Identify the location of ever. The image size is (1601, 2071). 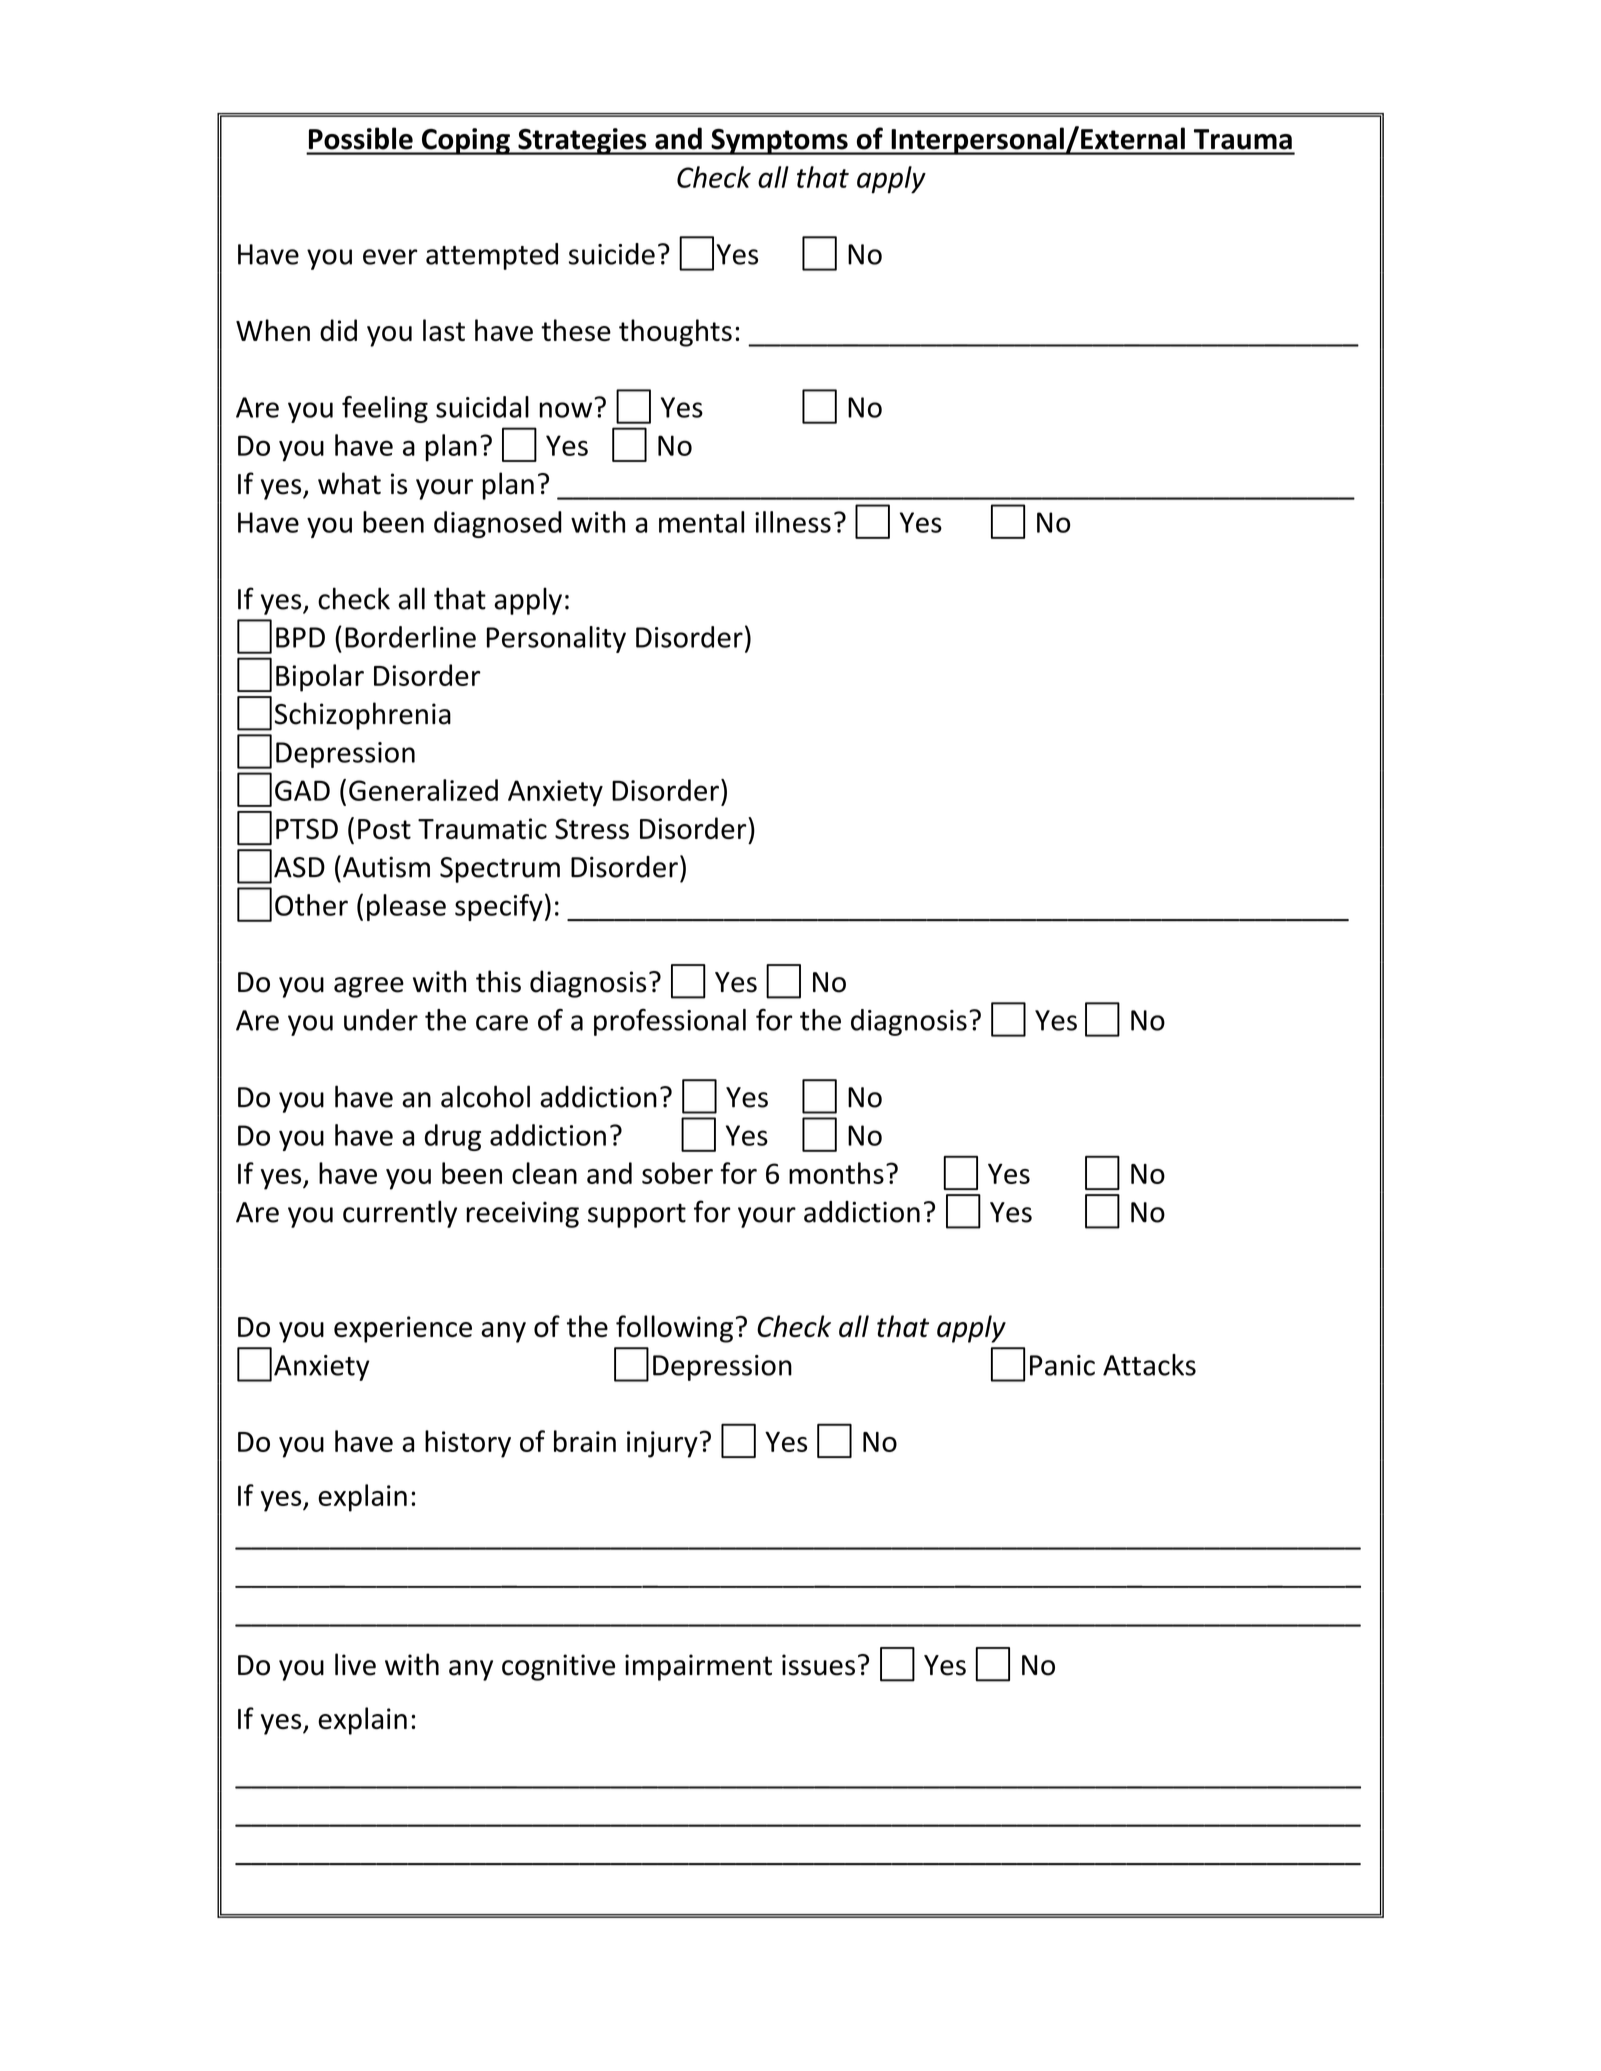
(390, 257).
